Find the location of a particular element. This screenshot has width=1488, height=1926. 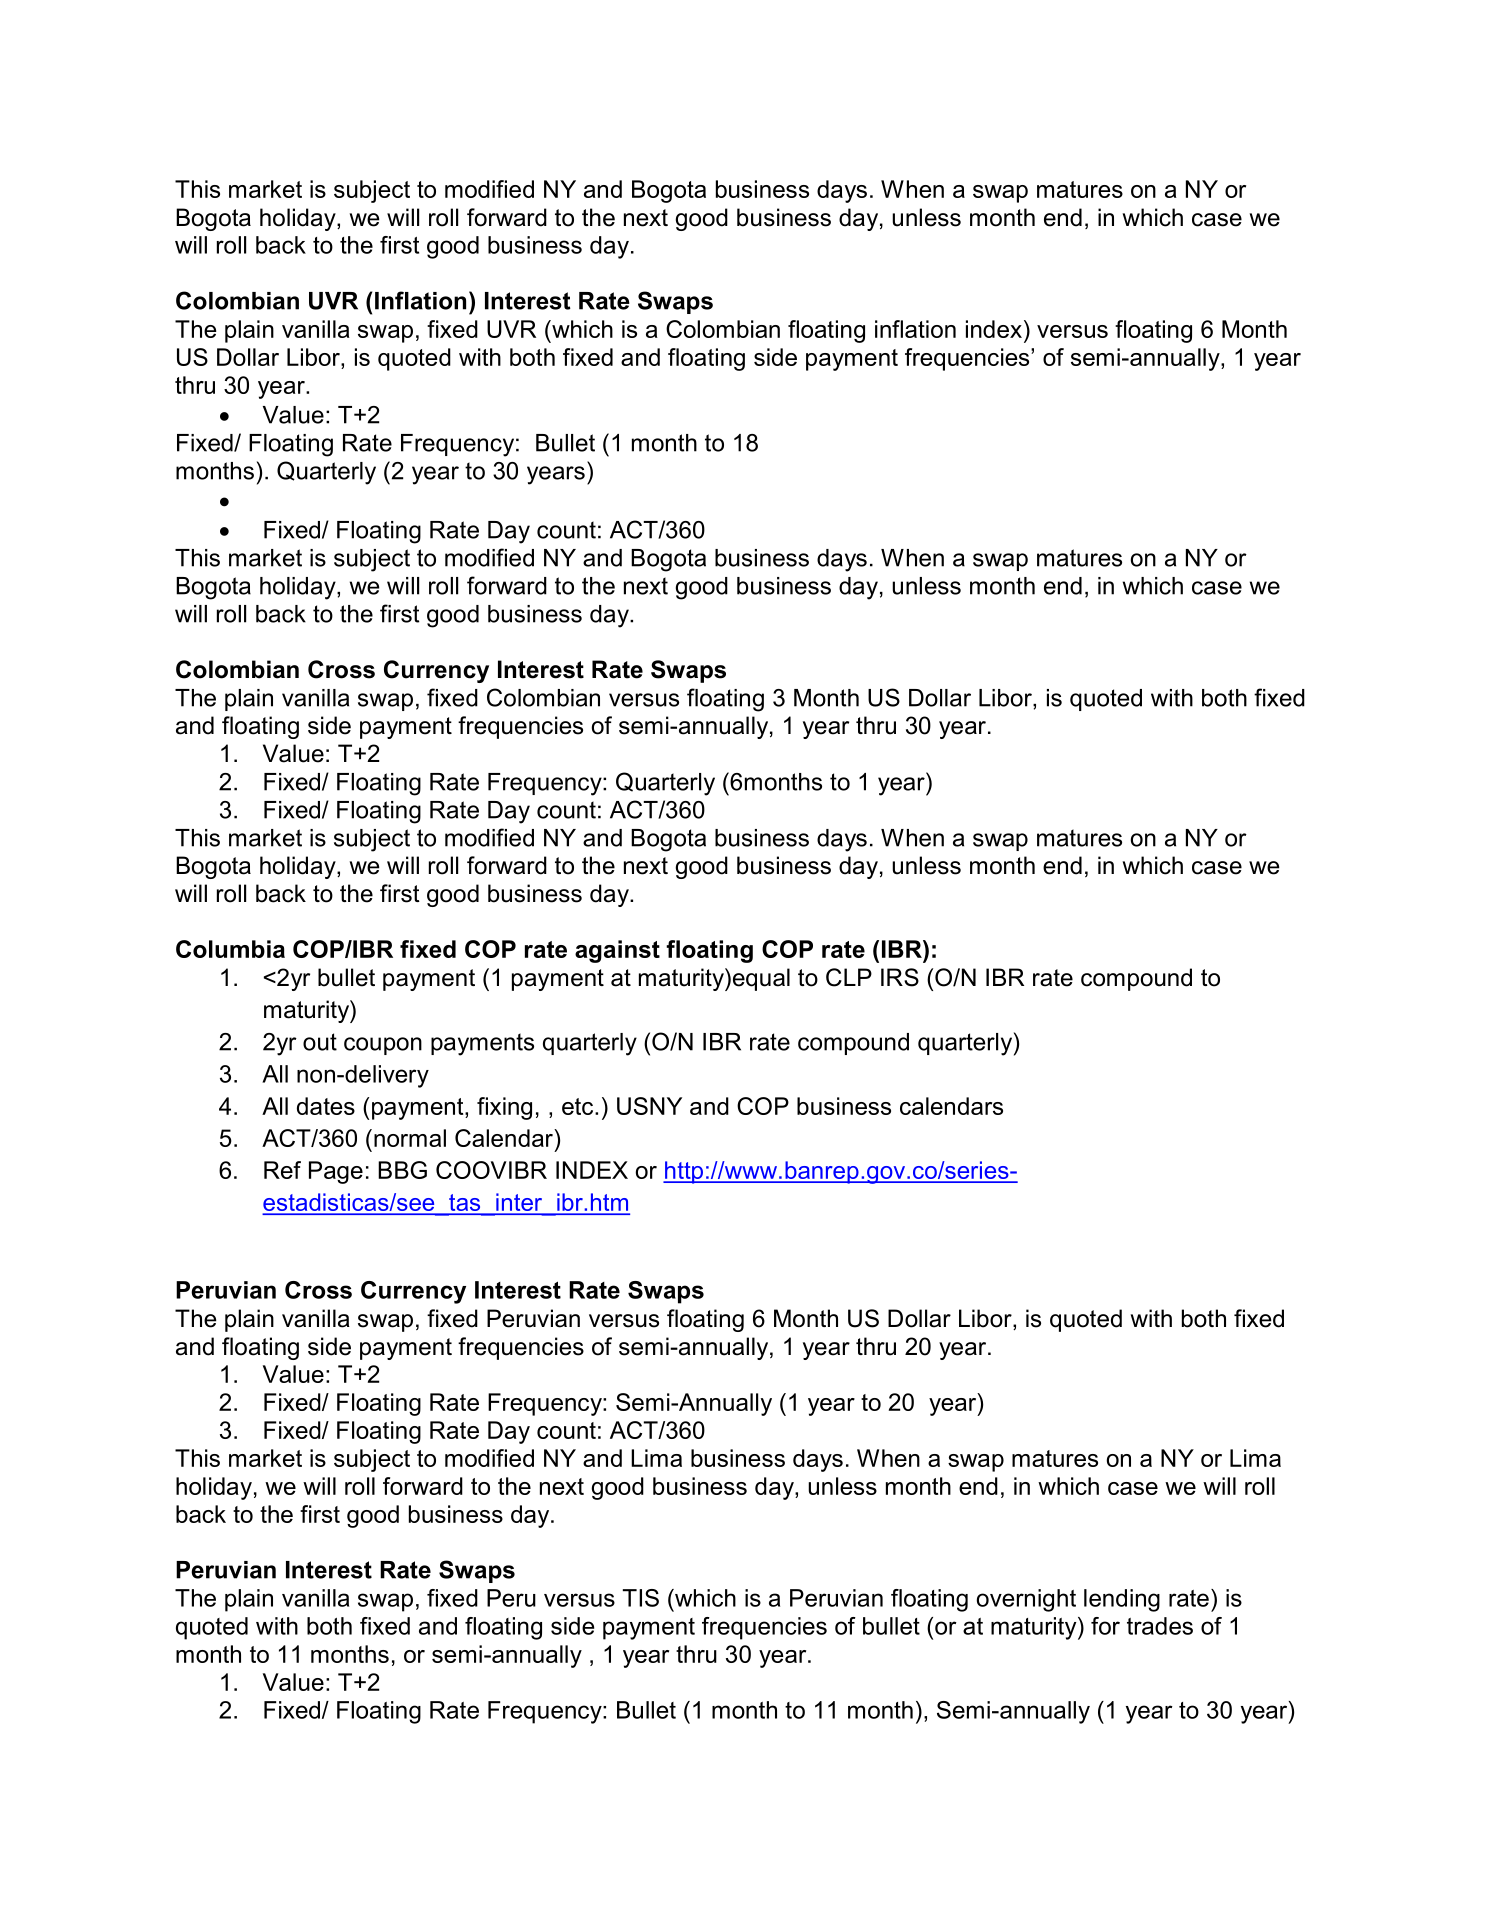

against is located at coordinates (617, 951).
